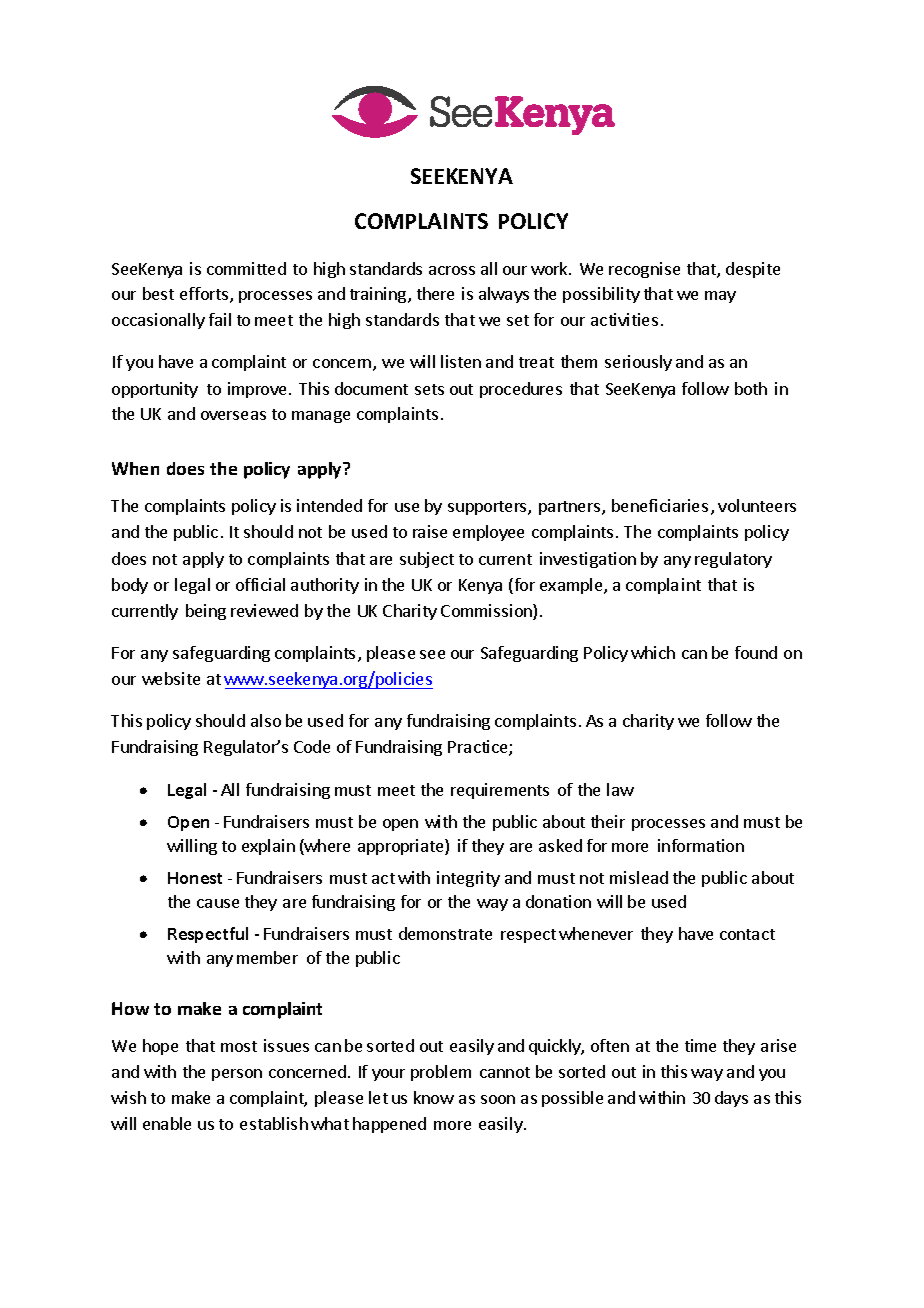 Image resolution: width=924 pixels, height=1308 pixels. What do you see at coordinates (720, 297) in the page?
I see `may` at bounding box center [720, 297].
